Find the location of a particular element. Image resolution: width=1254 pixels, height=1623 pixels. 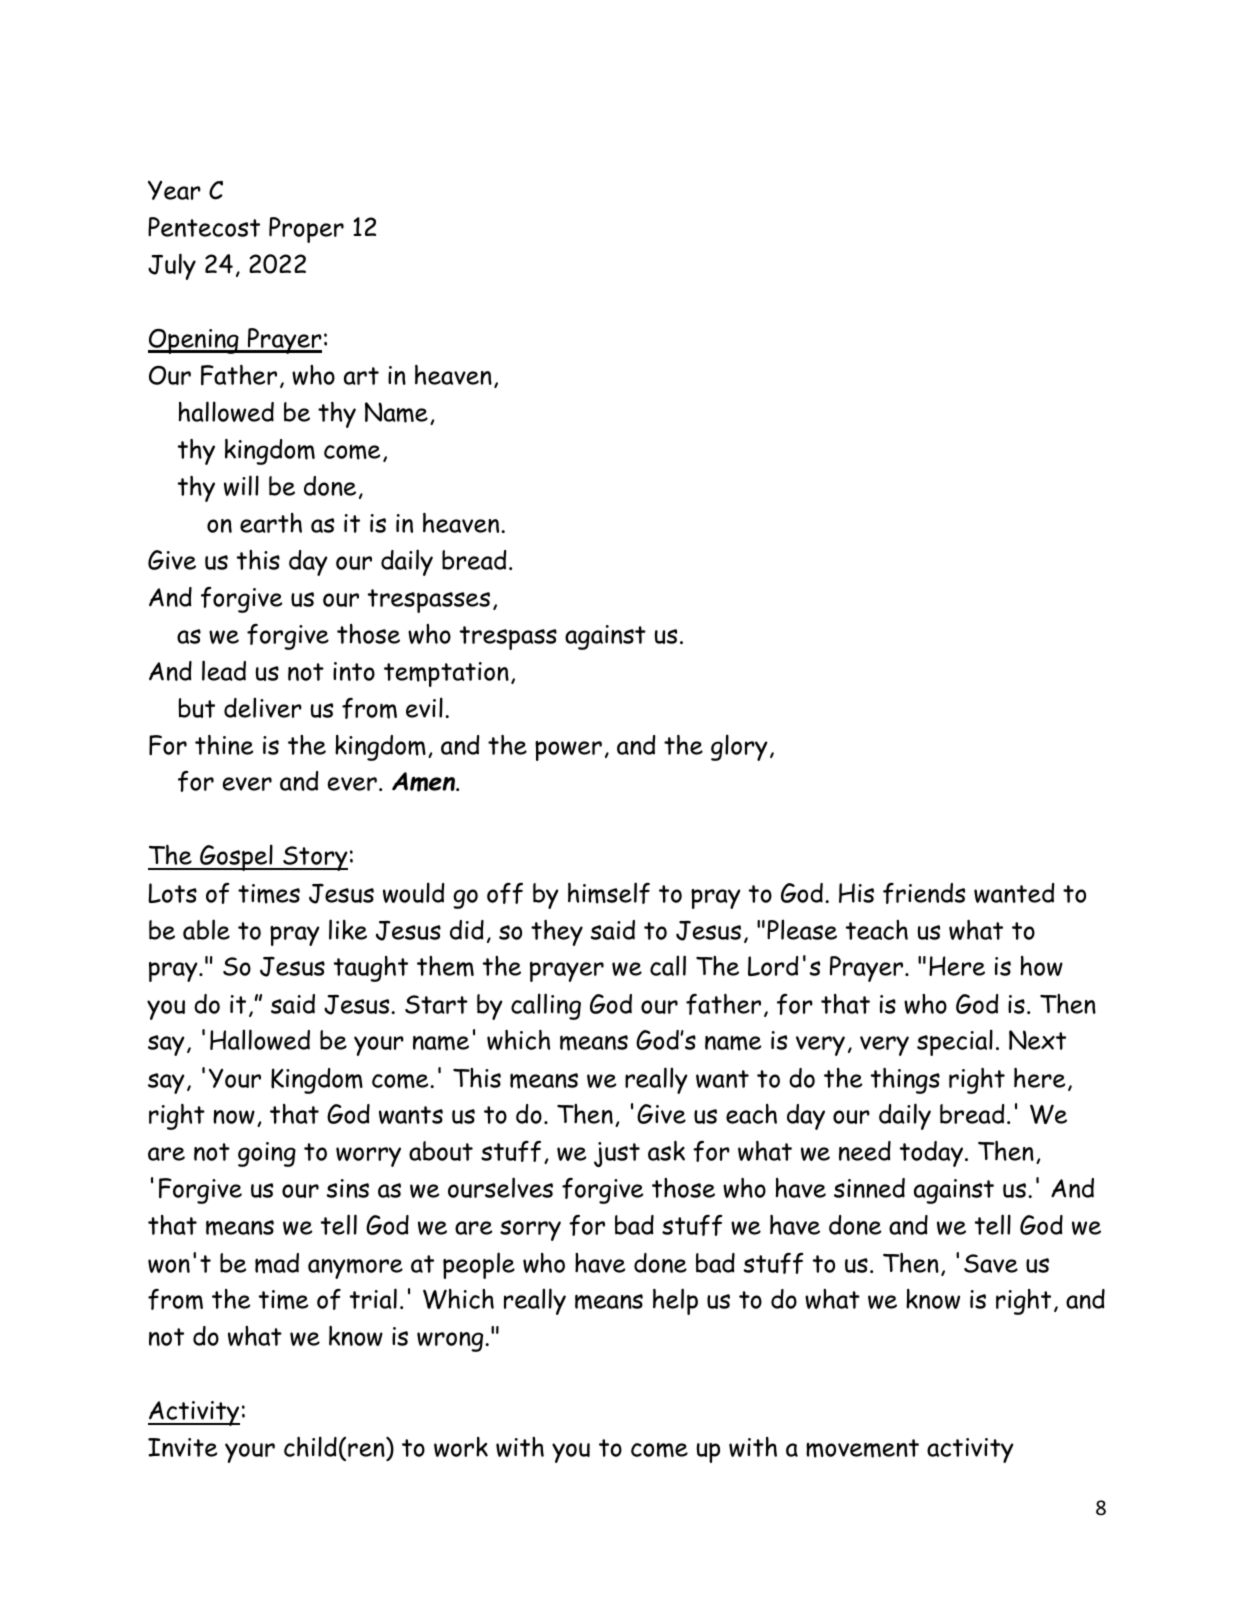

movement is located at coordinates (862, 1448).
